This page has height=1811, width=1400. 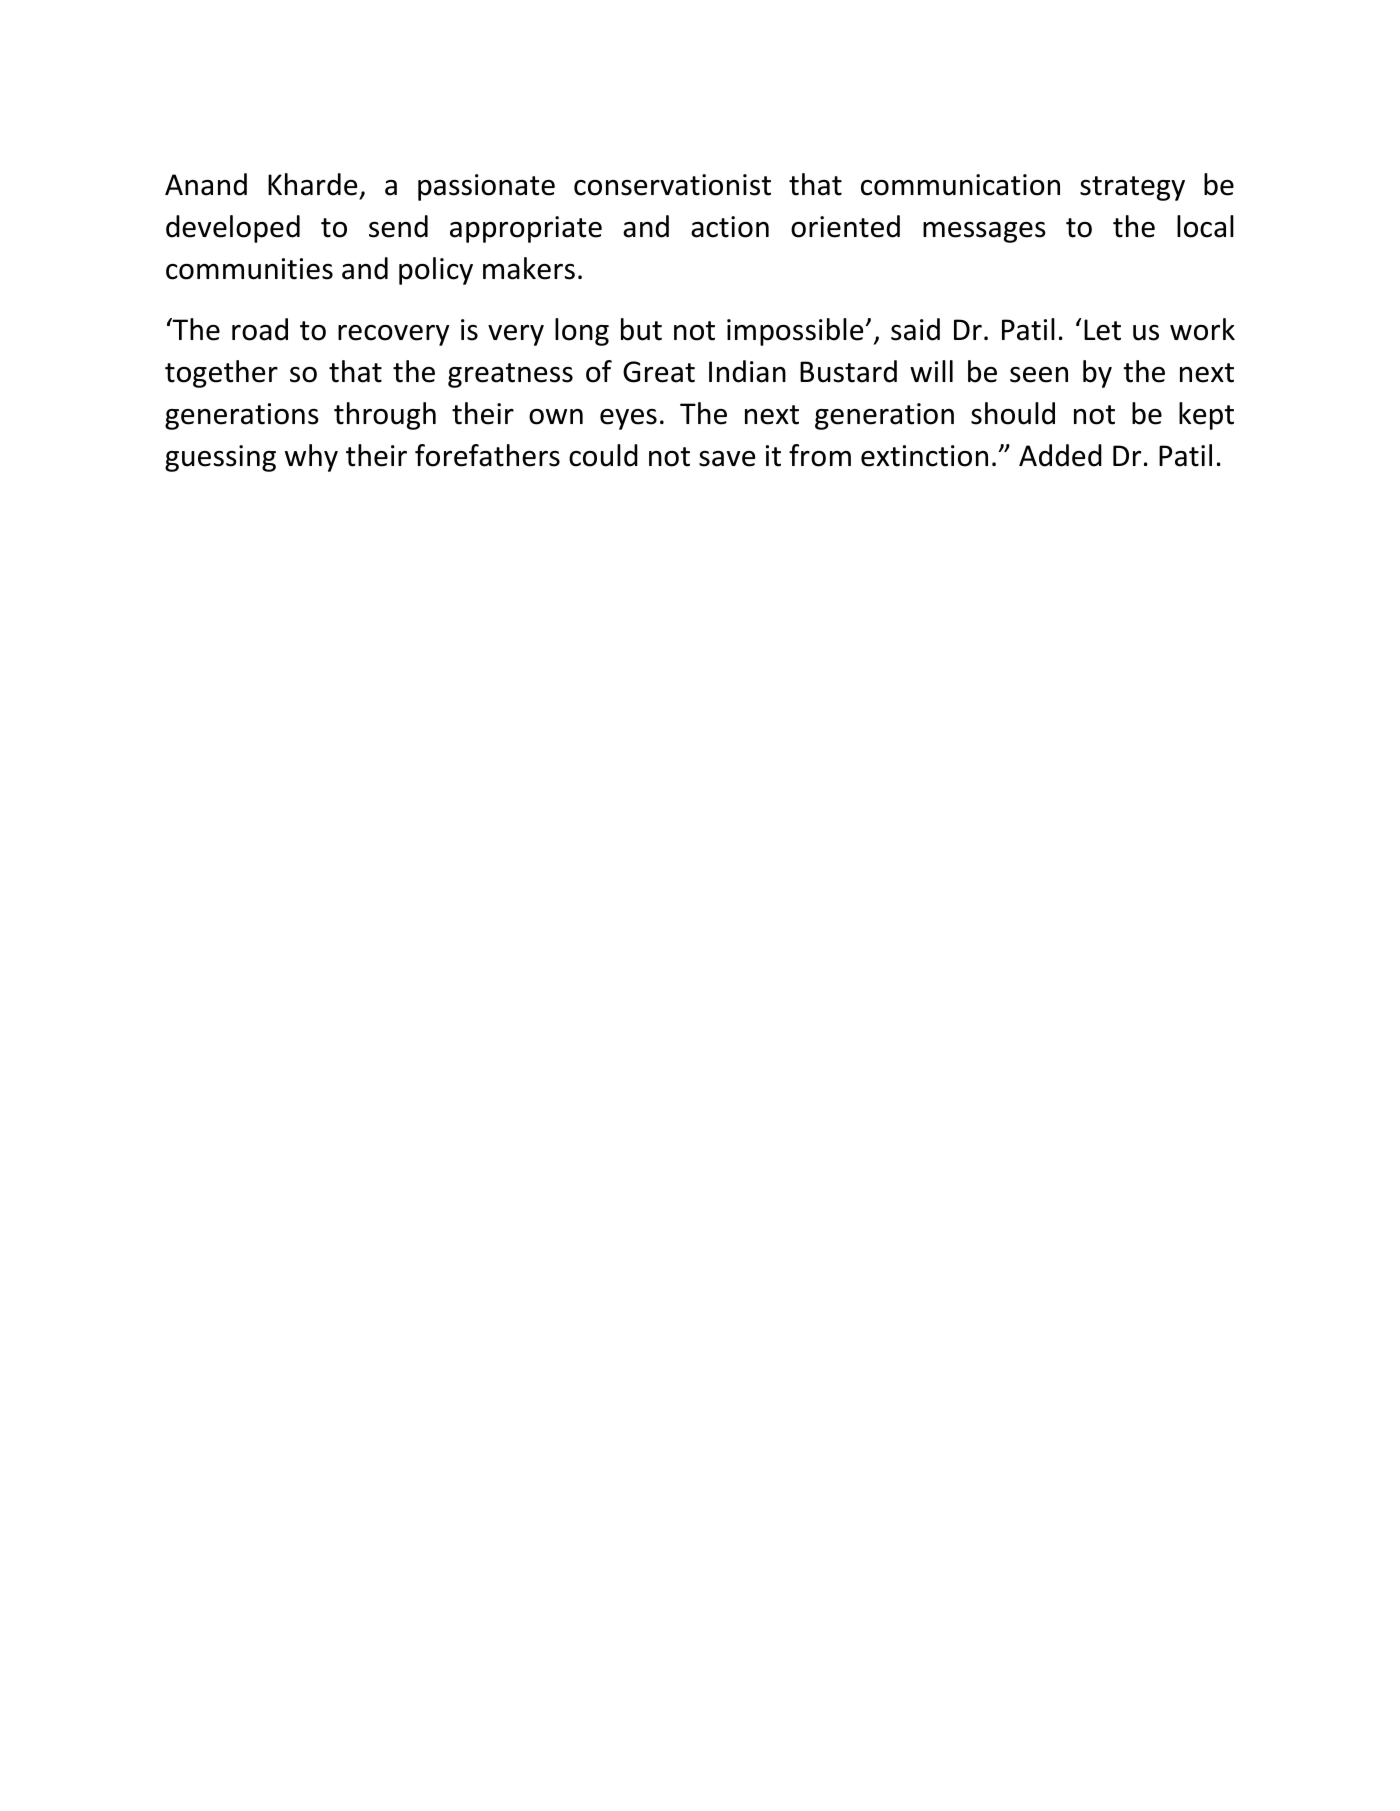 I want to click on conservationist, so click(x=672, y=185).
